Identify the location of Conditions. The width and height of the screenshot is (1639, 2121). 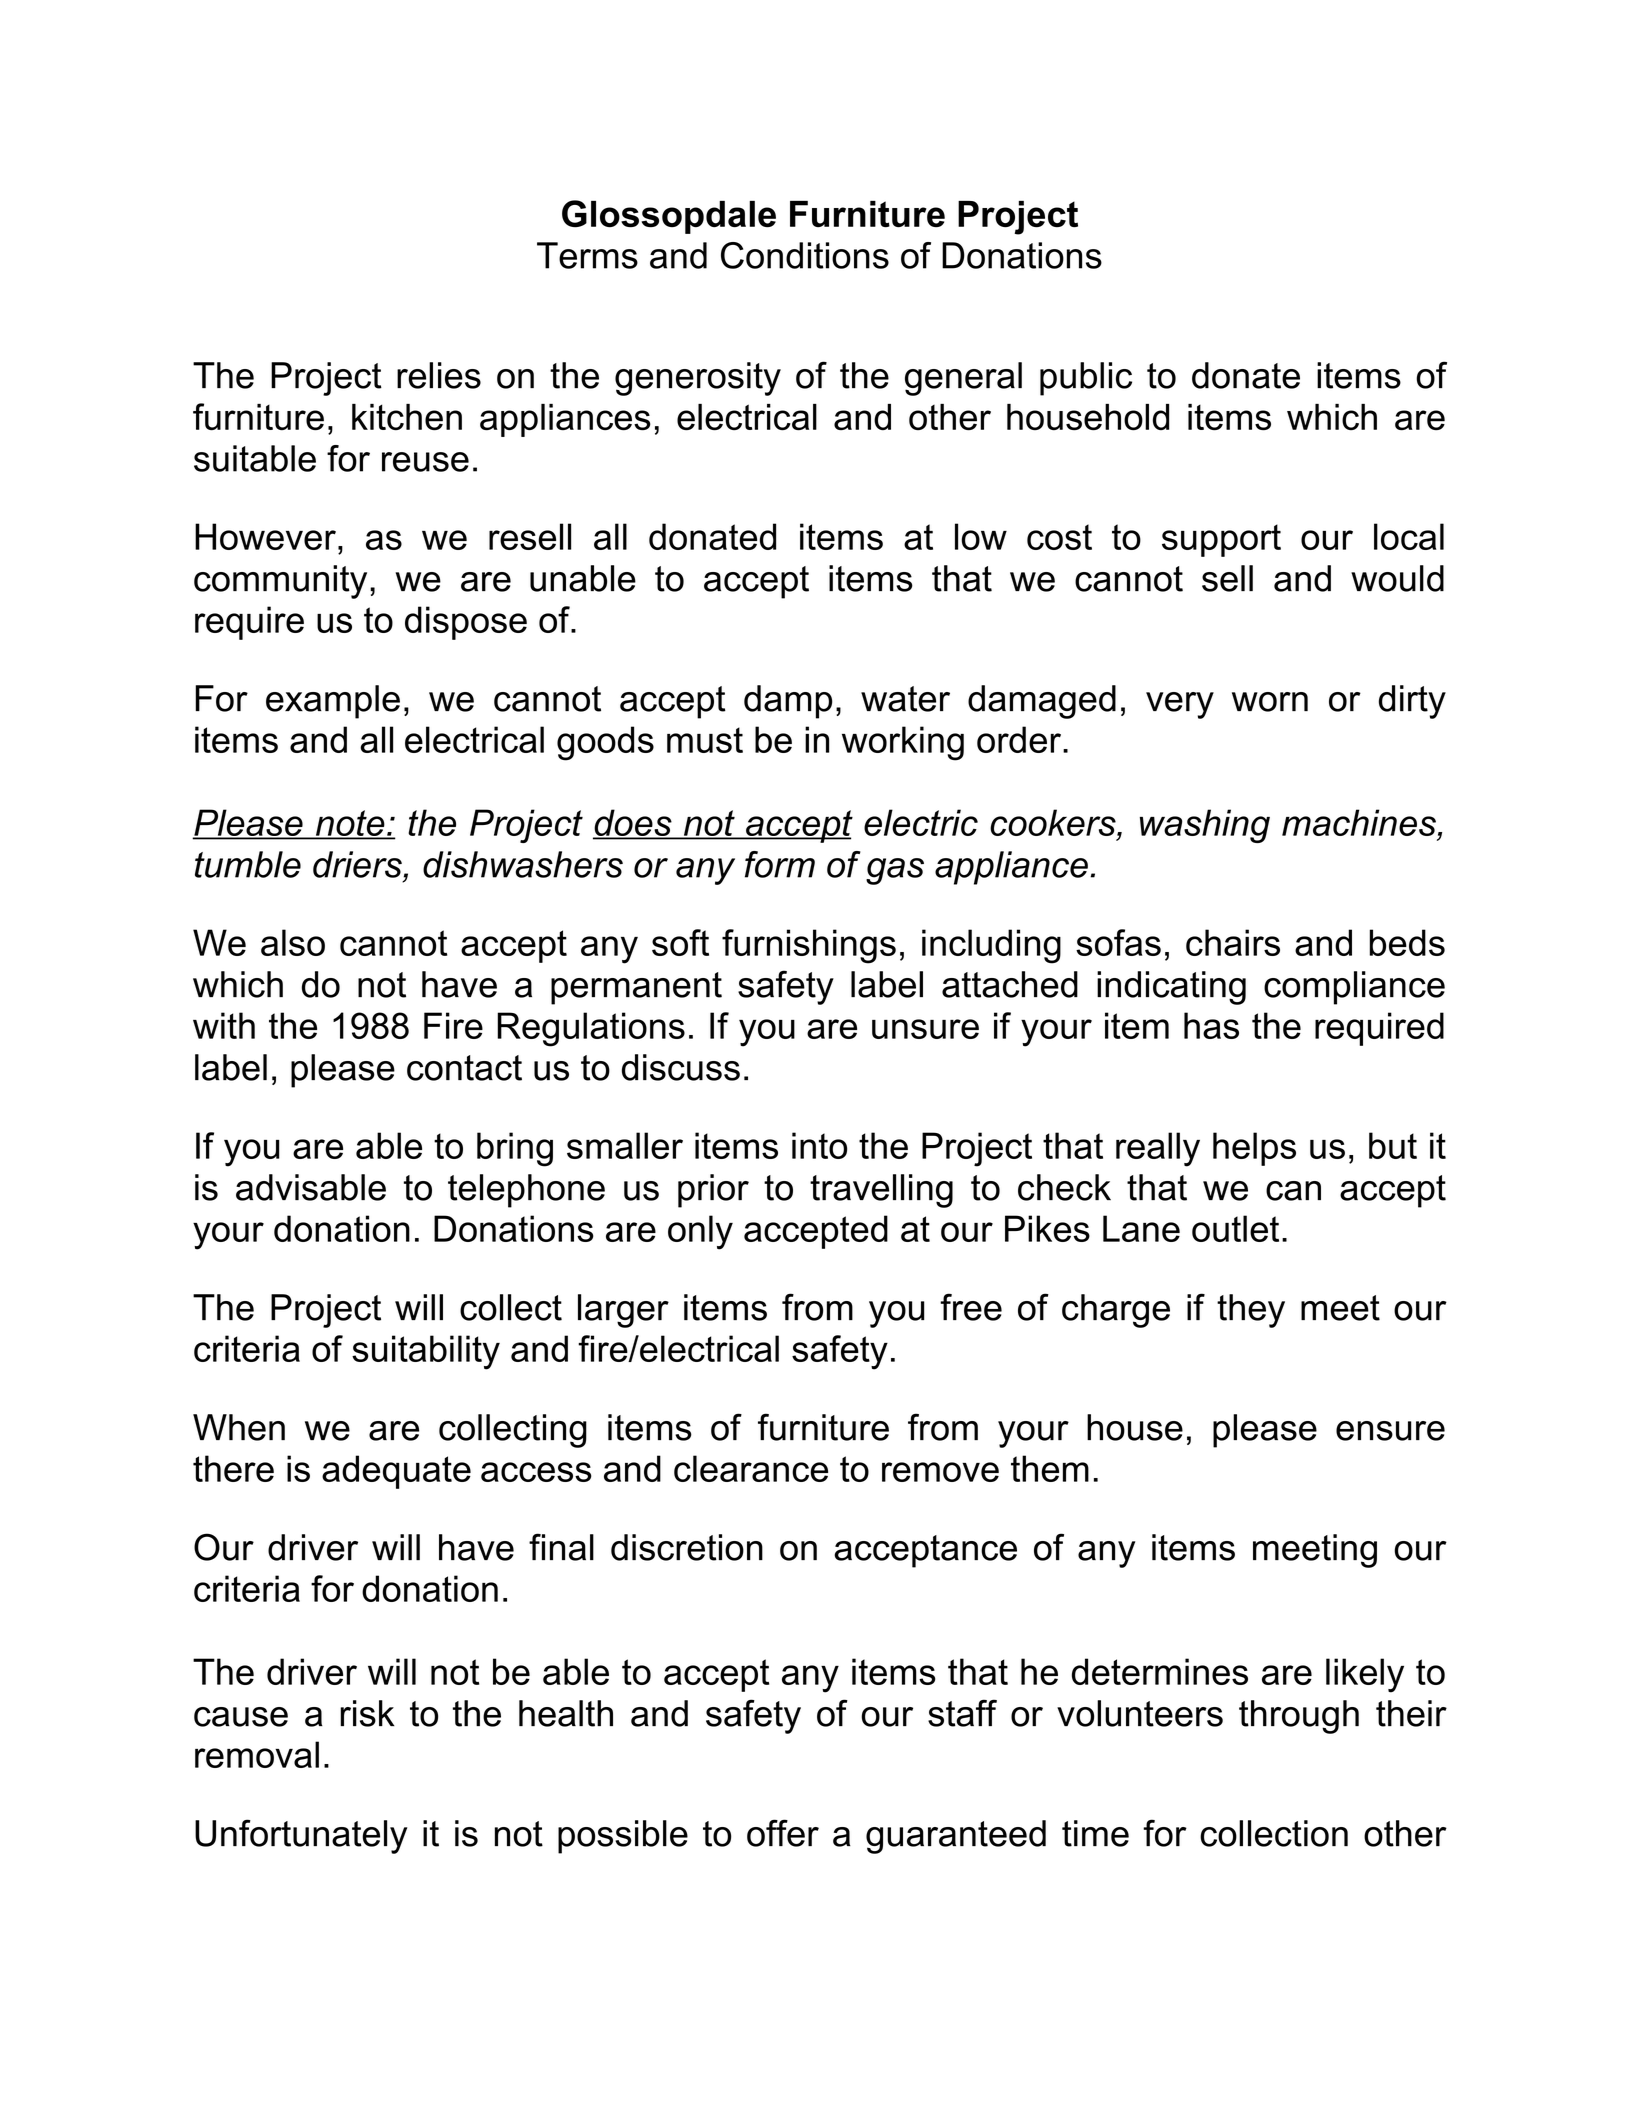
(805, 255).
